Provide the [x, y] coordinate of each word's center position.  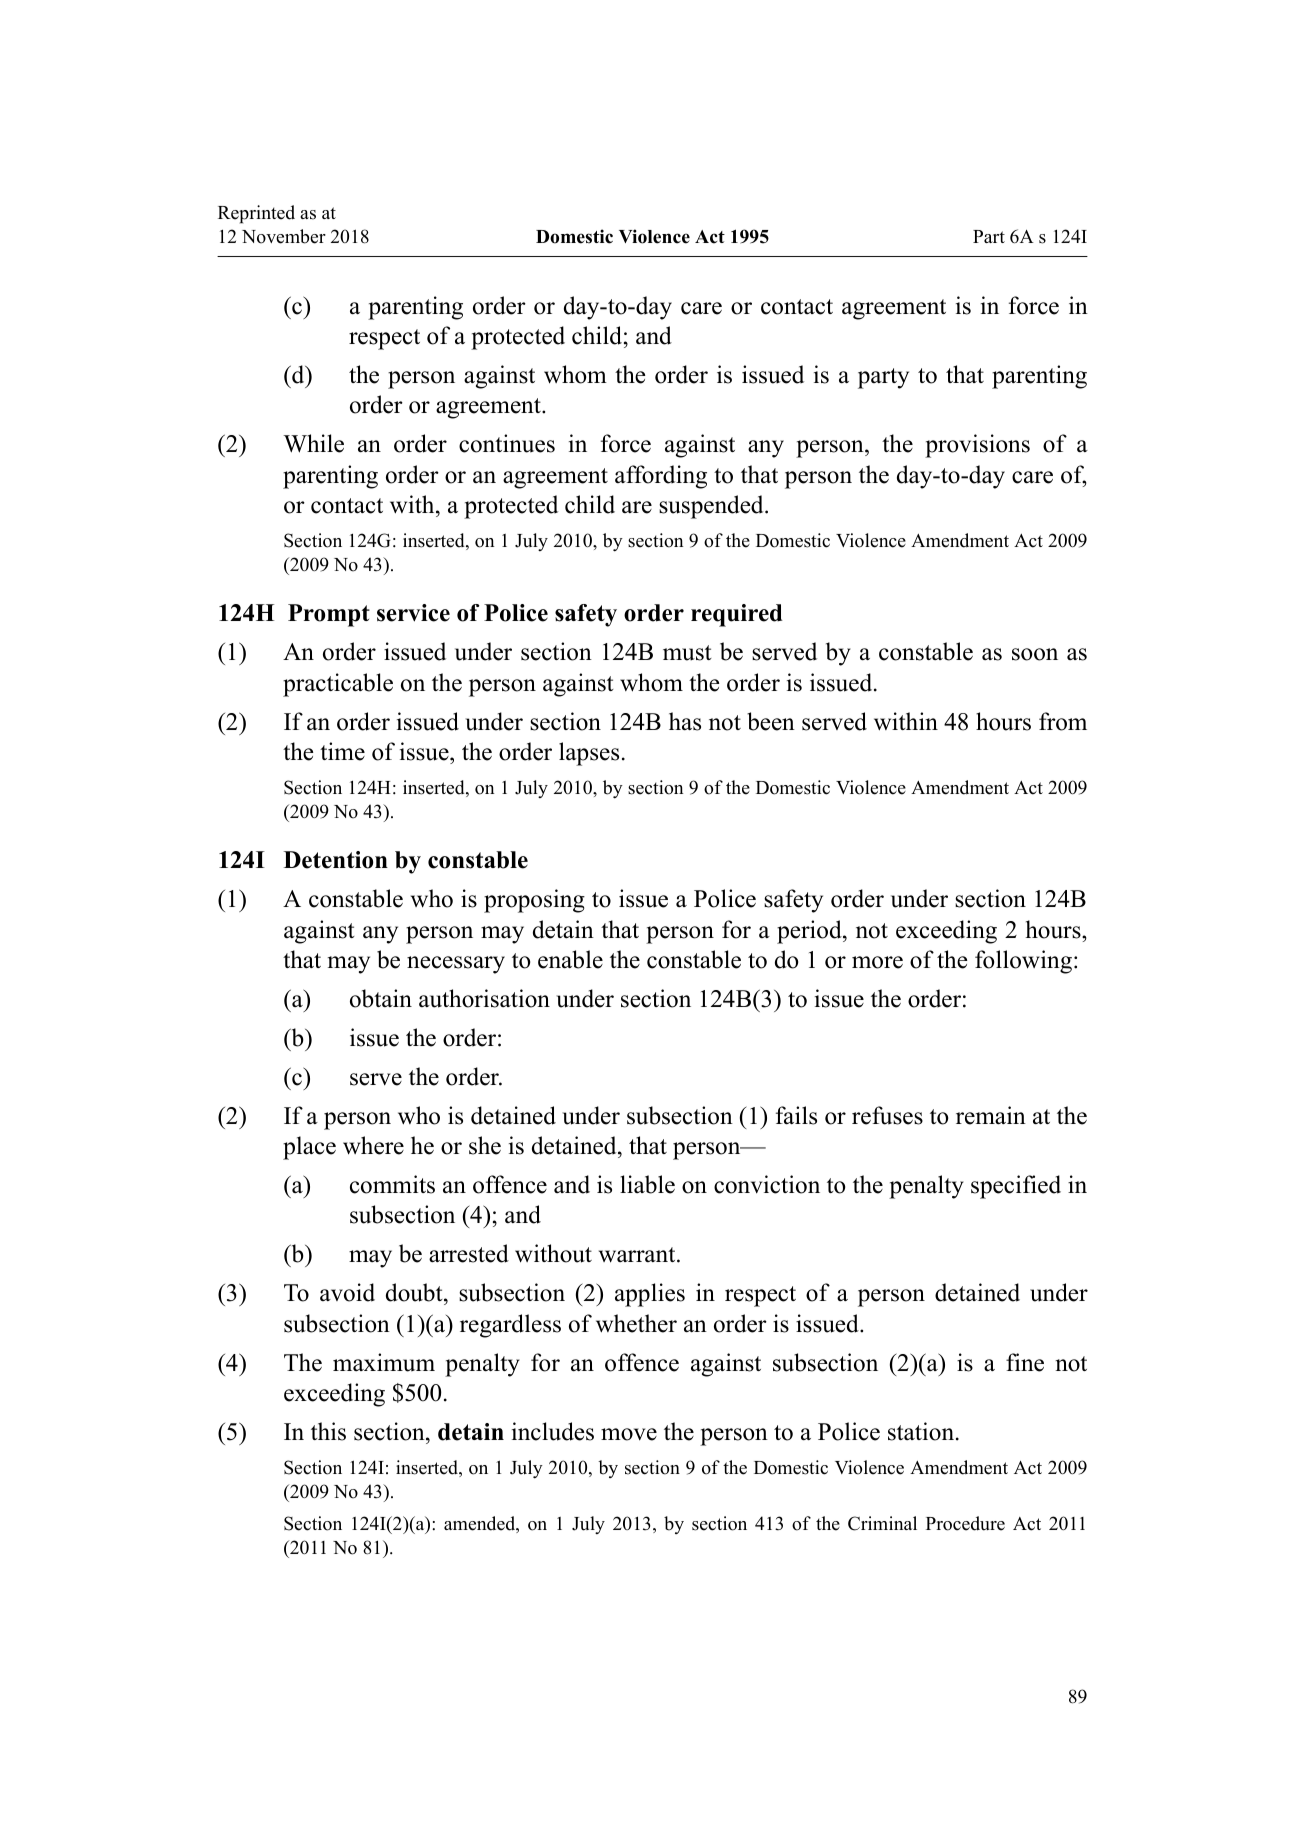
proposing [534, 901]
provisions [977, 446]
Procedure [965, 1523]
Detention [336, 860]
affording [661, 477]
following [1023, 962]
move [629, 1434]
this [328, 1431]
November [284, 236]
